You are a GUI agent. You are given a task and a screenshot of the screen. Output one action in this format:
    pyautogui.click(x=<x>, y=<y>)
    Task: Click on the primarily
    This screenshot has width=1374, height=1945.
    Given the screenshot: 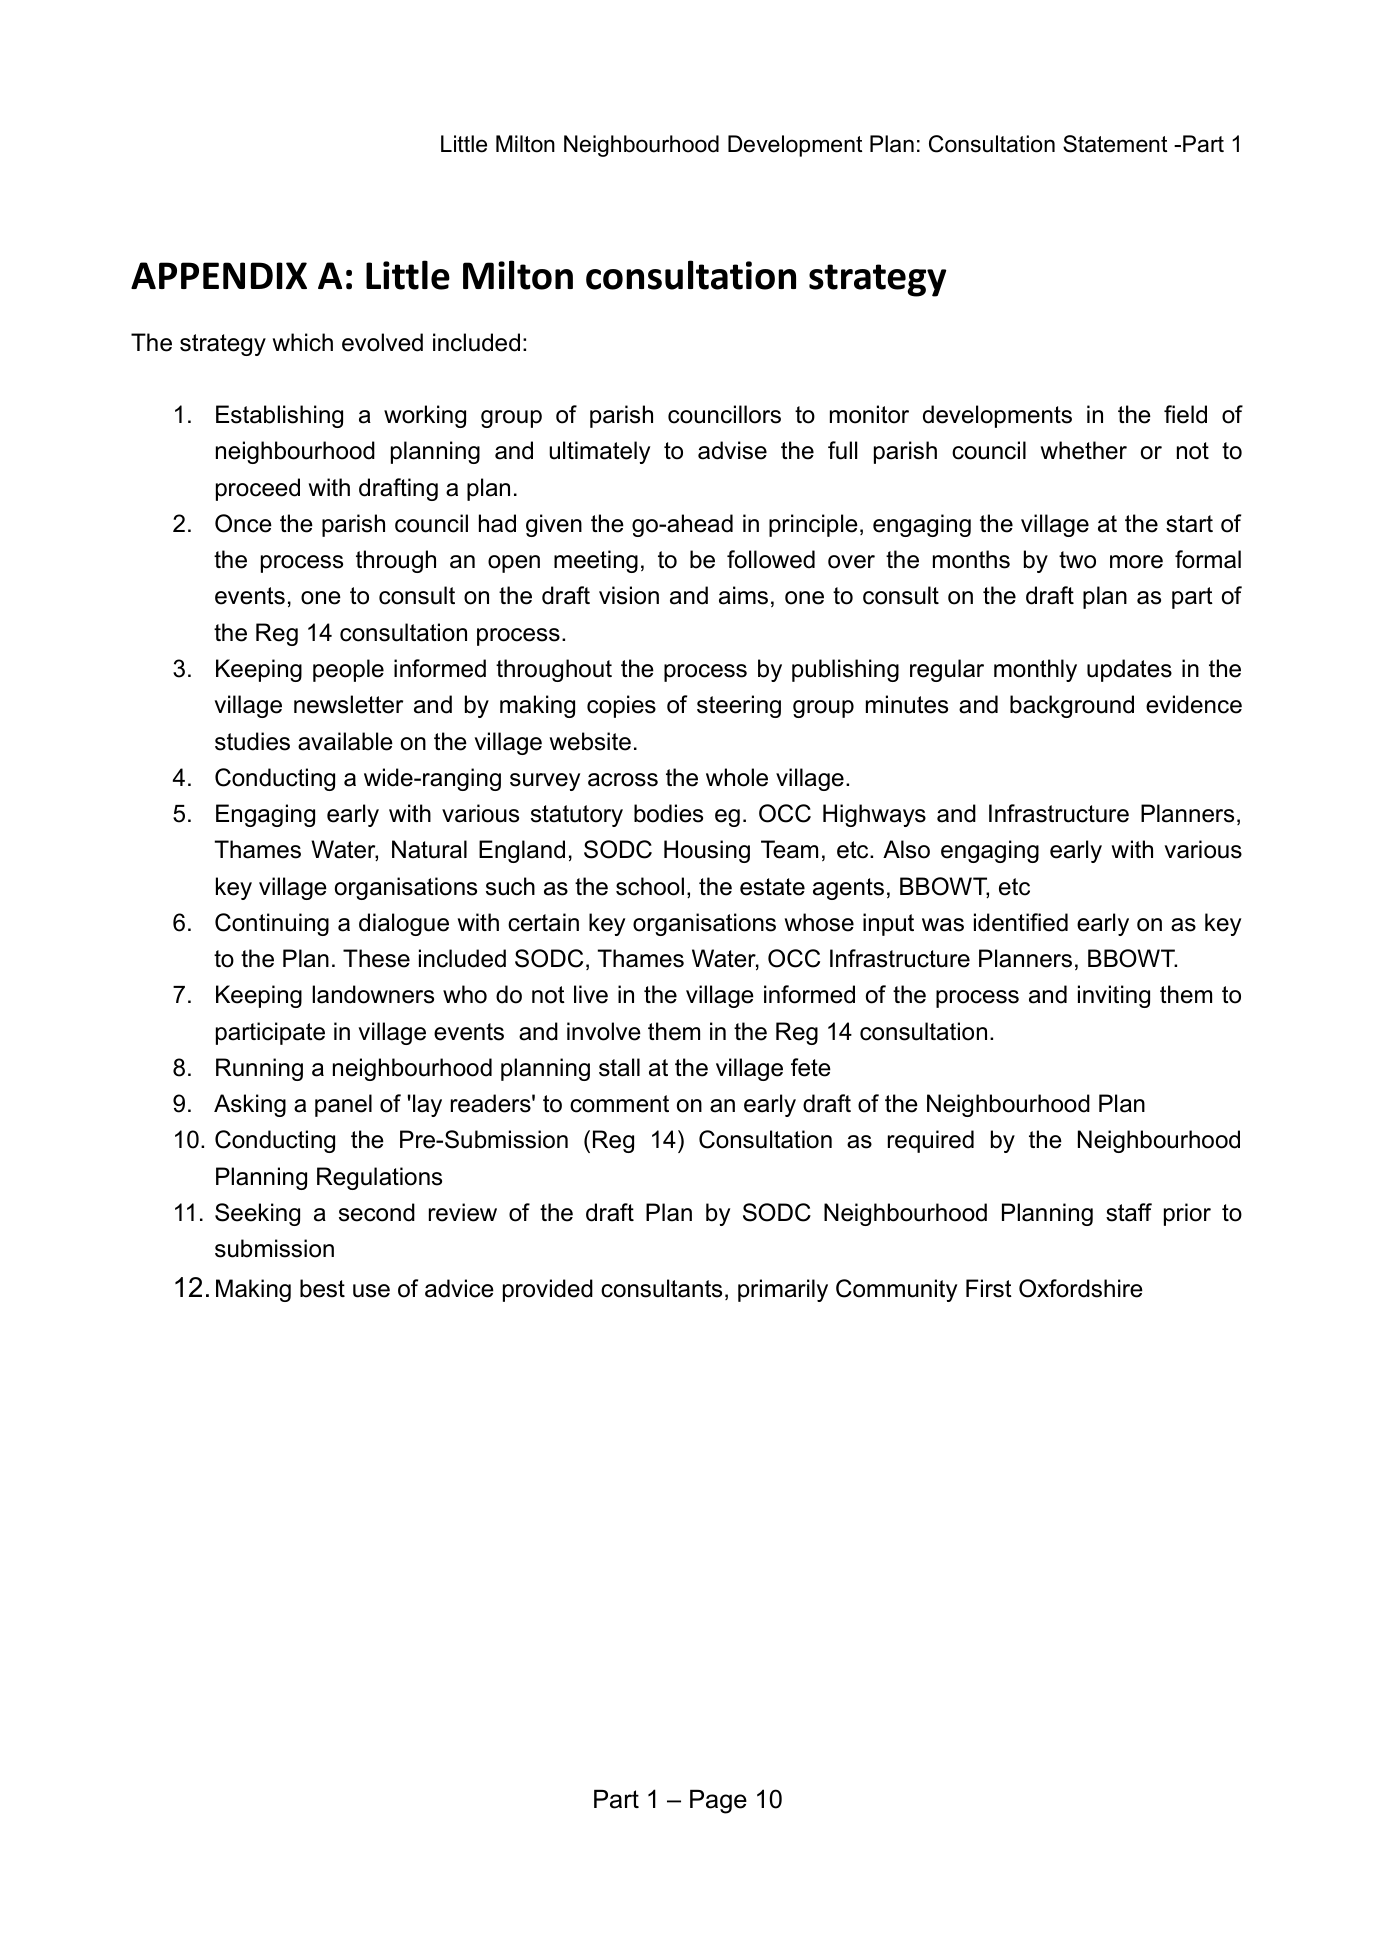 What is the action you would take?
    pyautogui.click(x=783, y=1290)
